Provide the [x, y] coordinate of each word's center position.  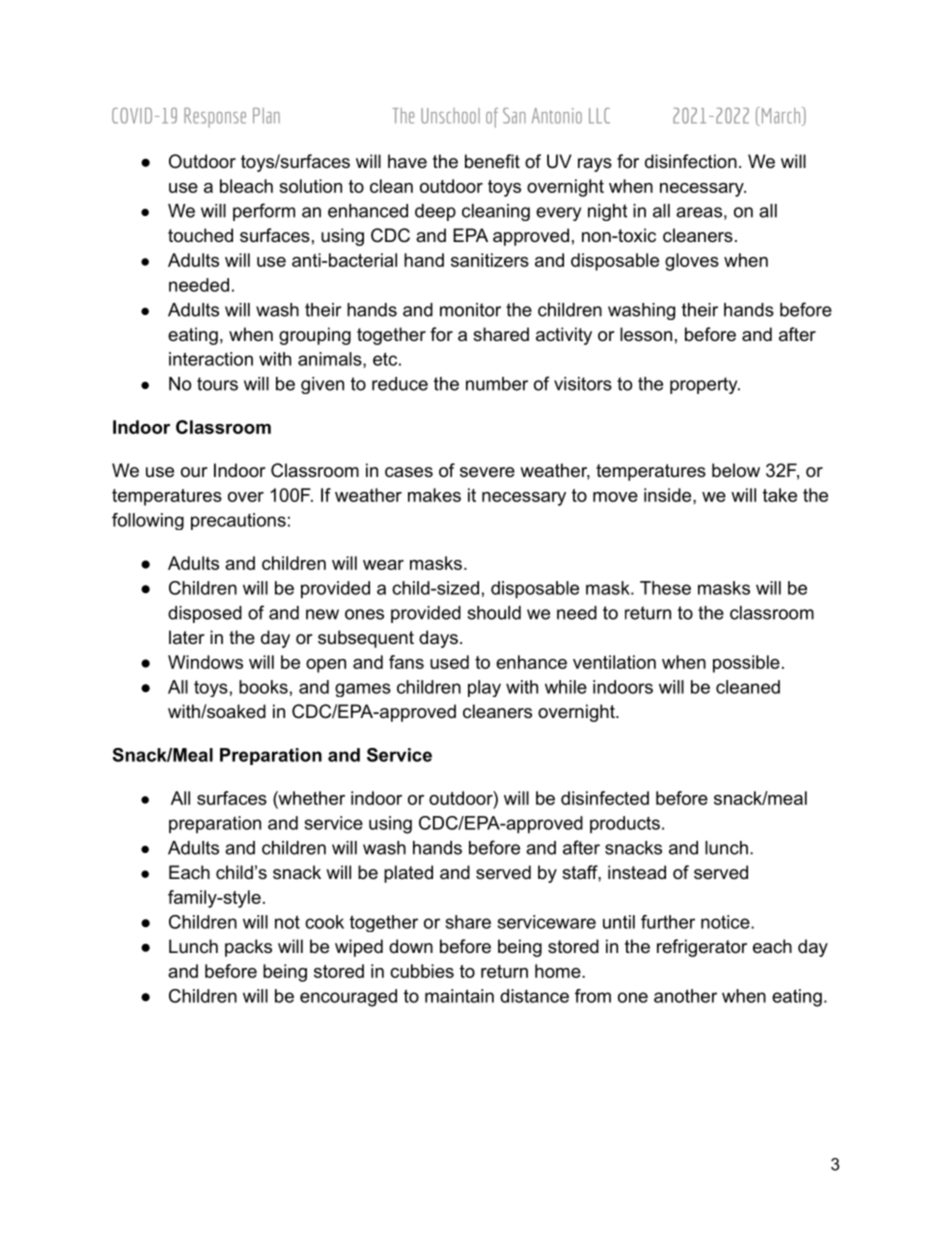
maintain [459, 996]
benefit [492, 161]
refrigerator [702, 948]
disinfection [691, 161]
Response [215, 118]
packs [248, 948]
